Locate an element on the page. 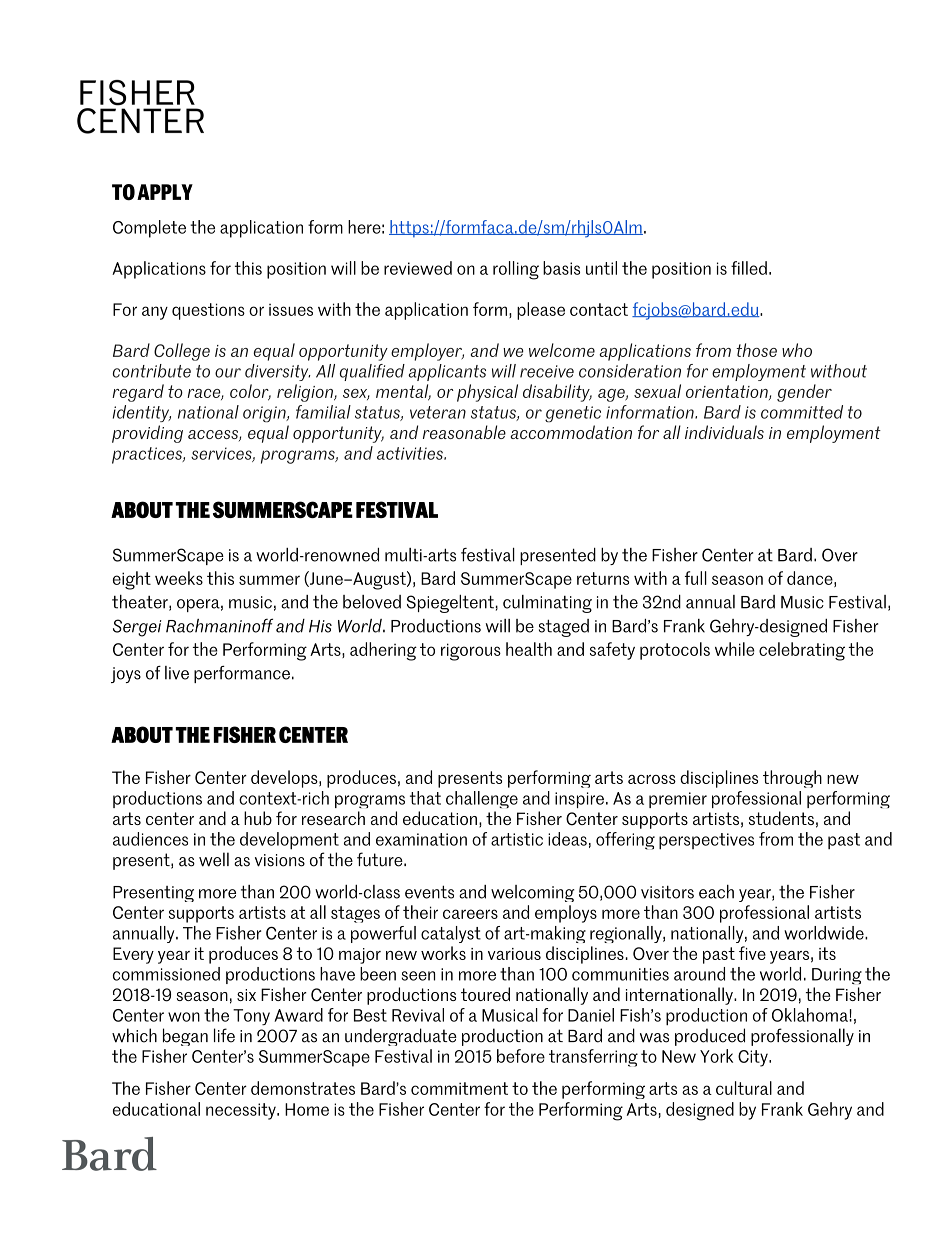 This image has width=952, height=1233. rolling is located at coordinates (516, 270).
